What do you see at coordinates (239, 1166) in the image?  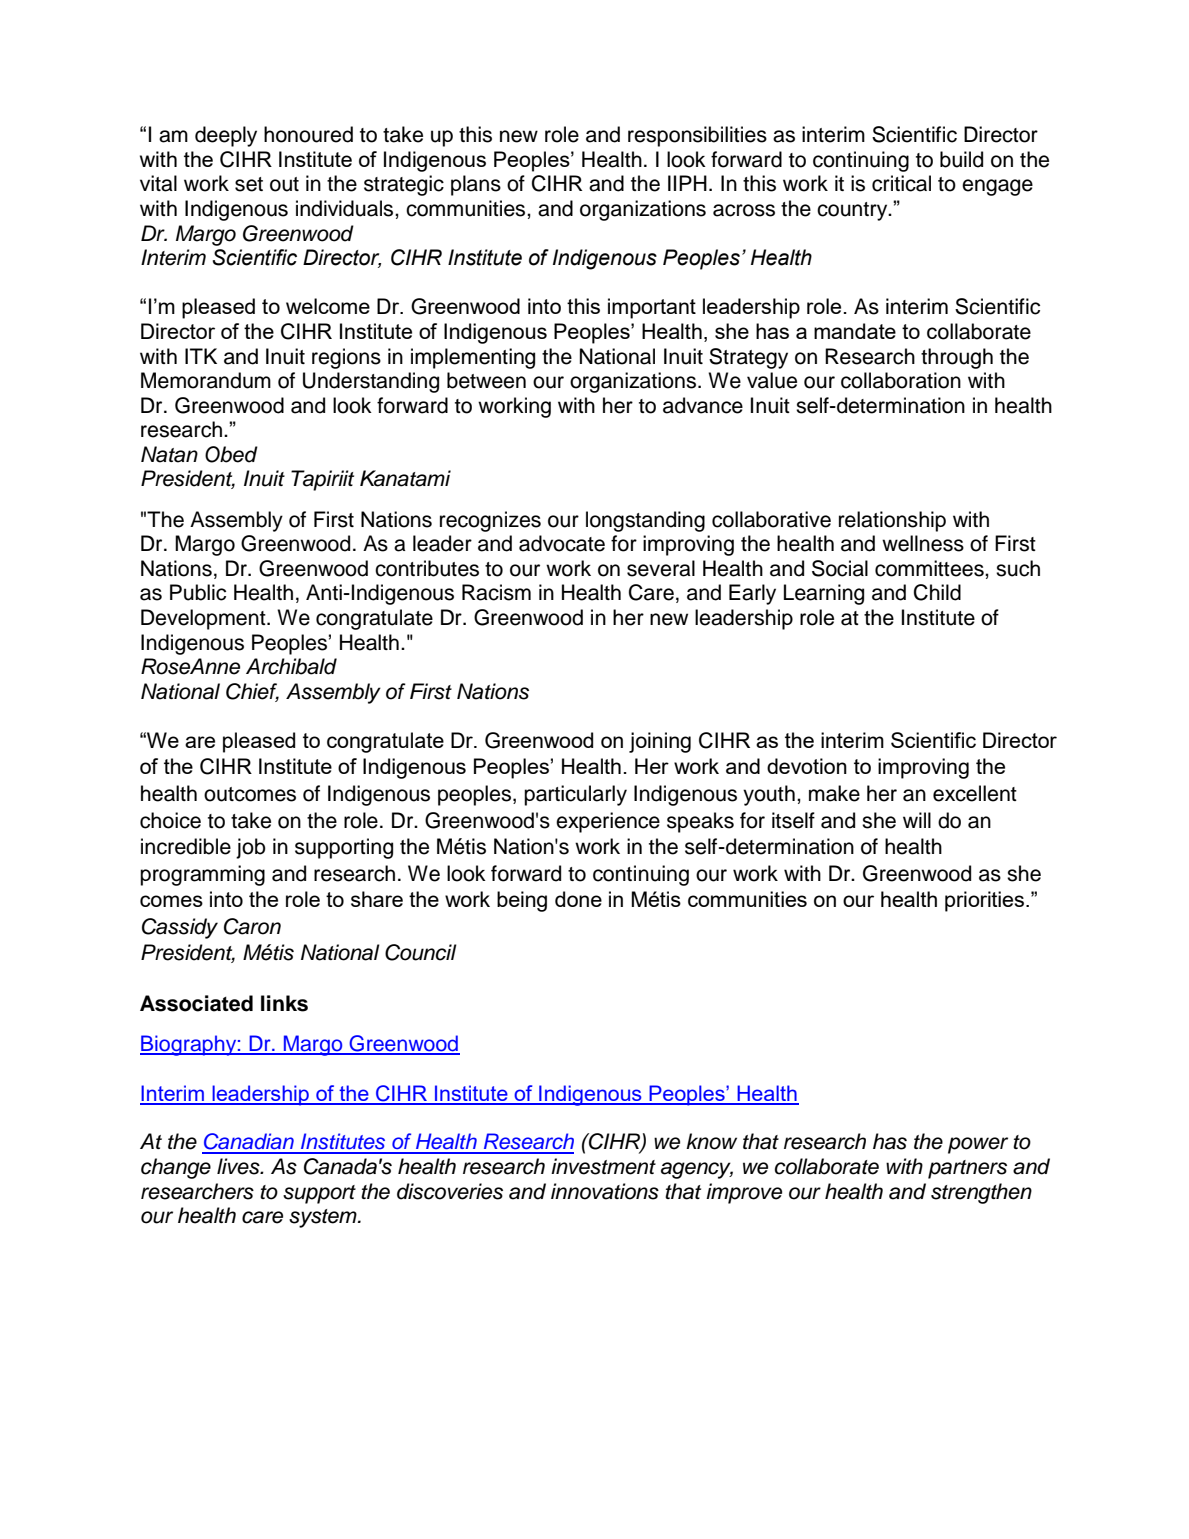 I see `lives` at bounding box center [239, 1166].
